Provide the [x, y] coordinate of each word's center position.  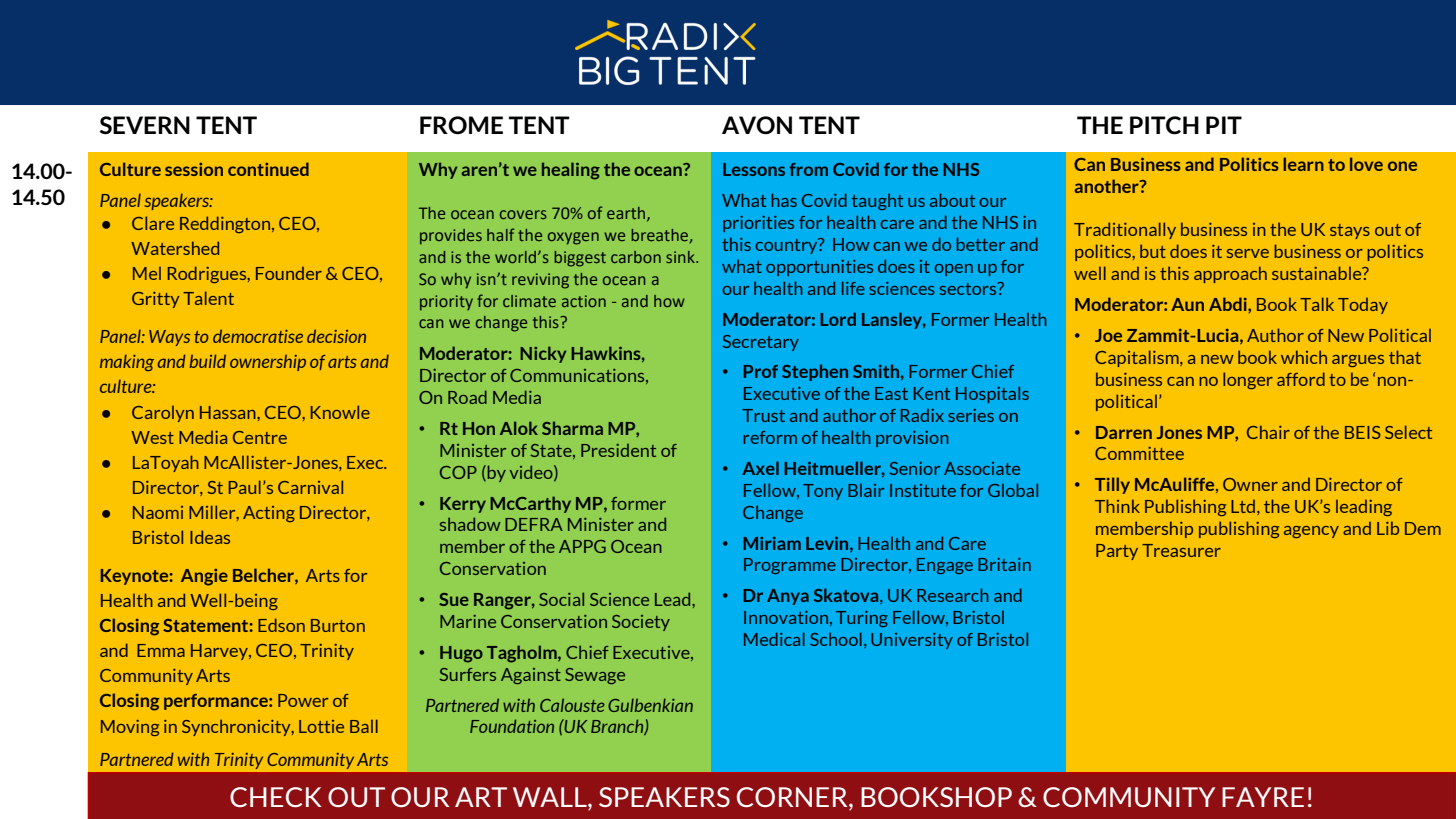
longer [1248, 380]
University [912, 641]
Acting [269, 514]
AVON [757, 125]
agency [1311, 532]
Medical [774, 639]
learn [1303, 164]
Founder [289, 273]
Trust [763, 415]
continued [268, 169]
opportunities [819, 268]
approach [1230, 274]
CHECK [276, 797]
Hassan [229, 412]
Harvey [220, 652]
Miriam [772, 543]
